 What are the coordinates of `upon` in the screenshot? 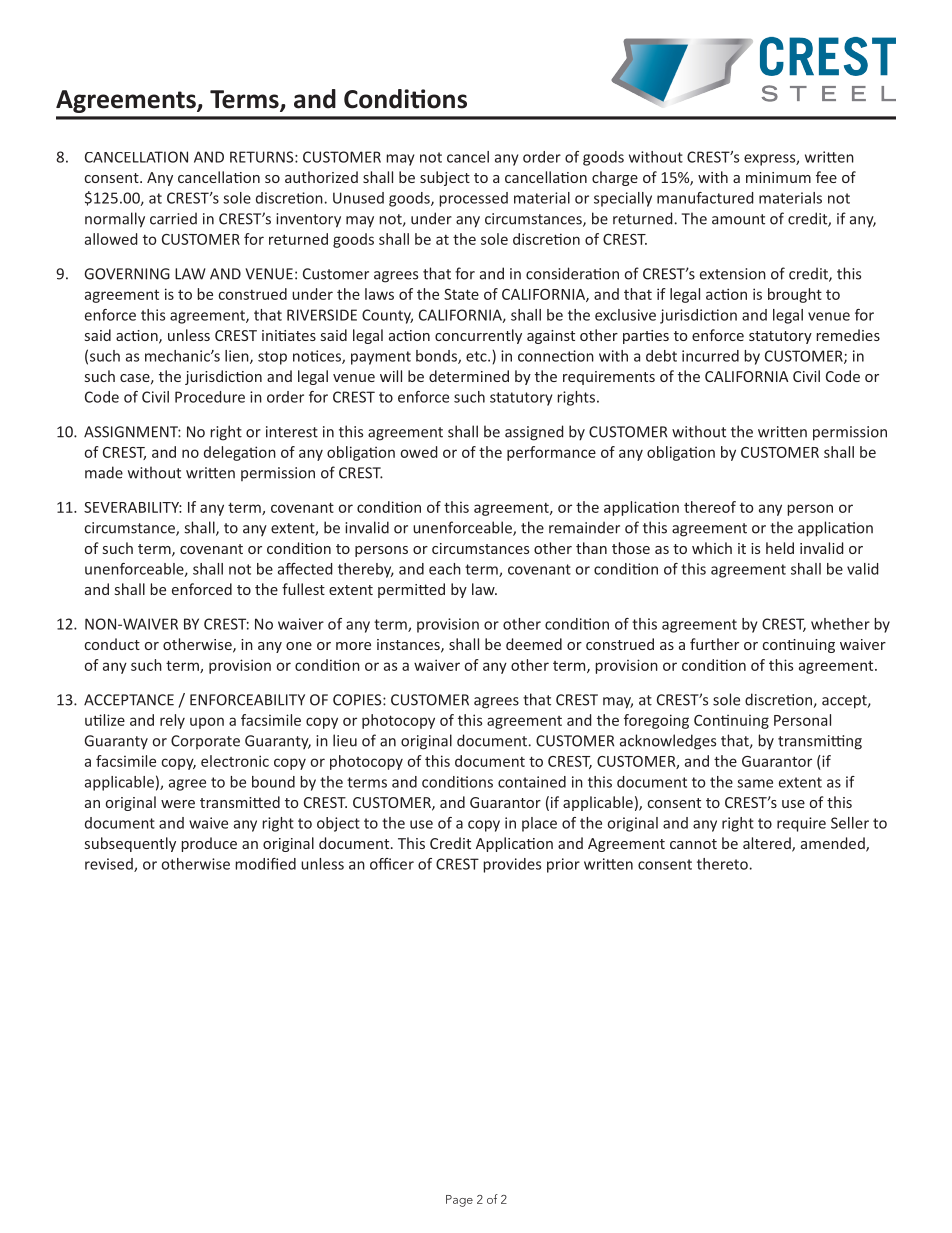 It's located at (207, 723).
